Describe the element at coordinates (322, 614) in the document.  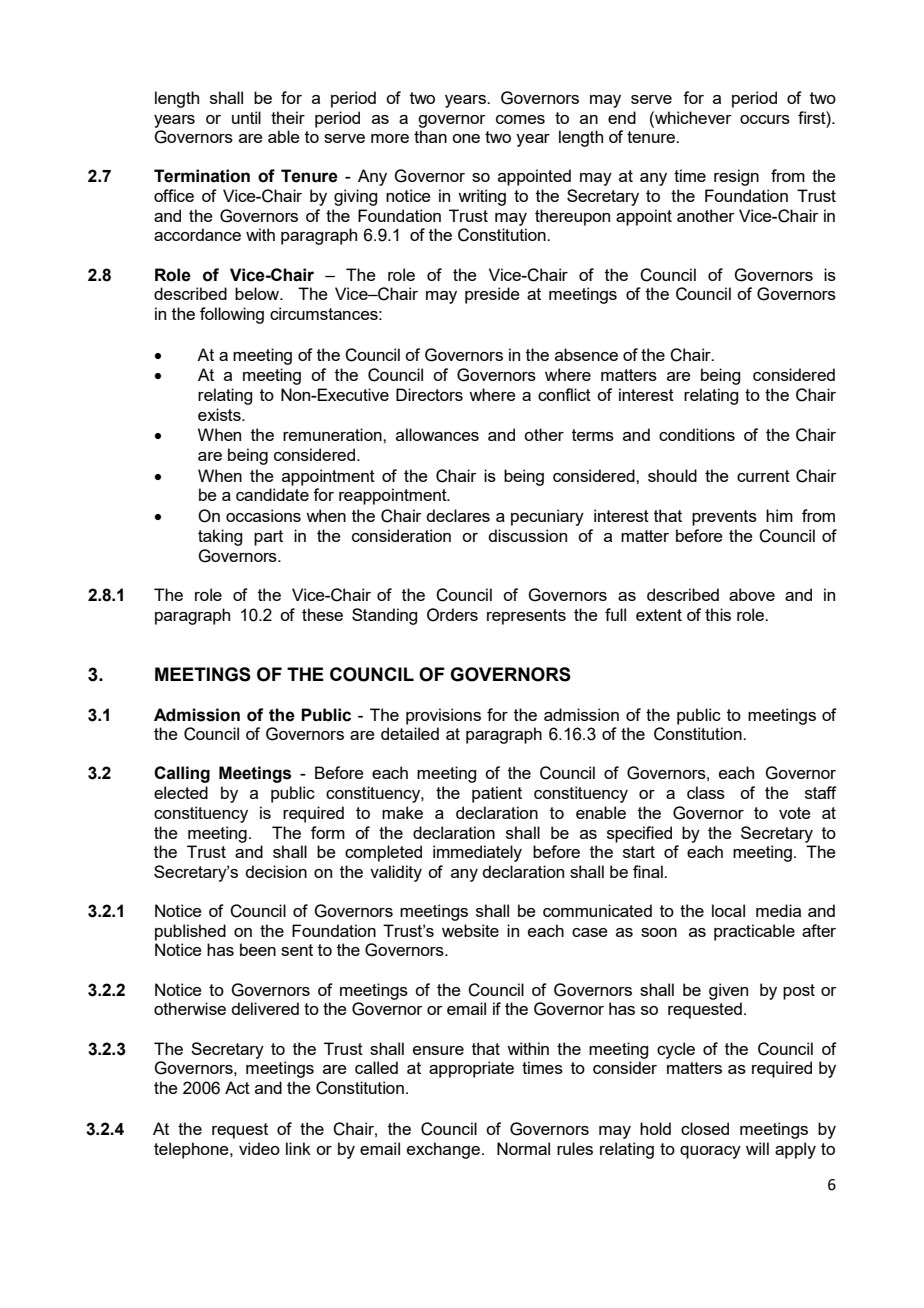
I see `these` at that location.
